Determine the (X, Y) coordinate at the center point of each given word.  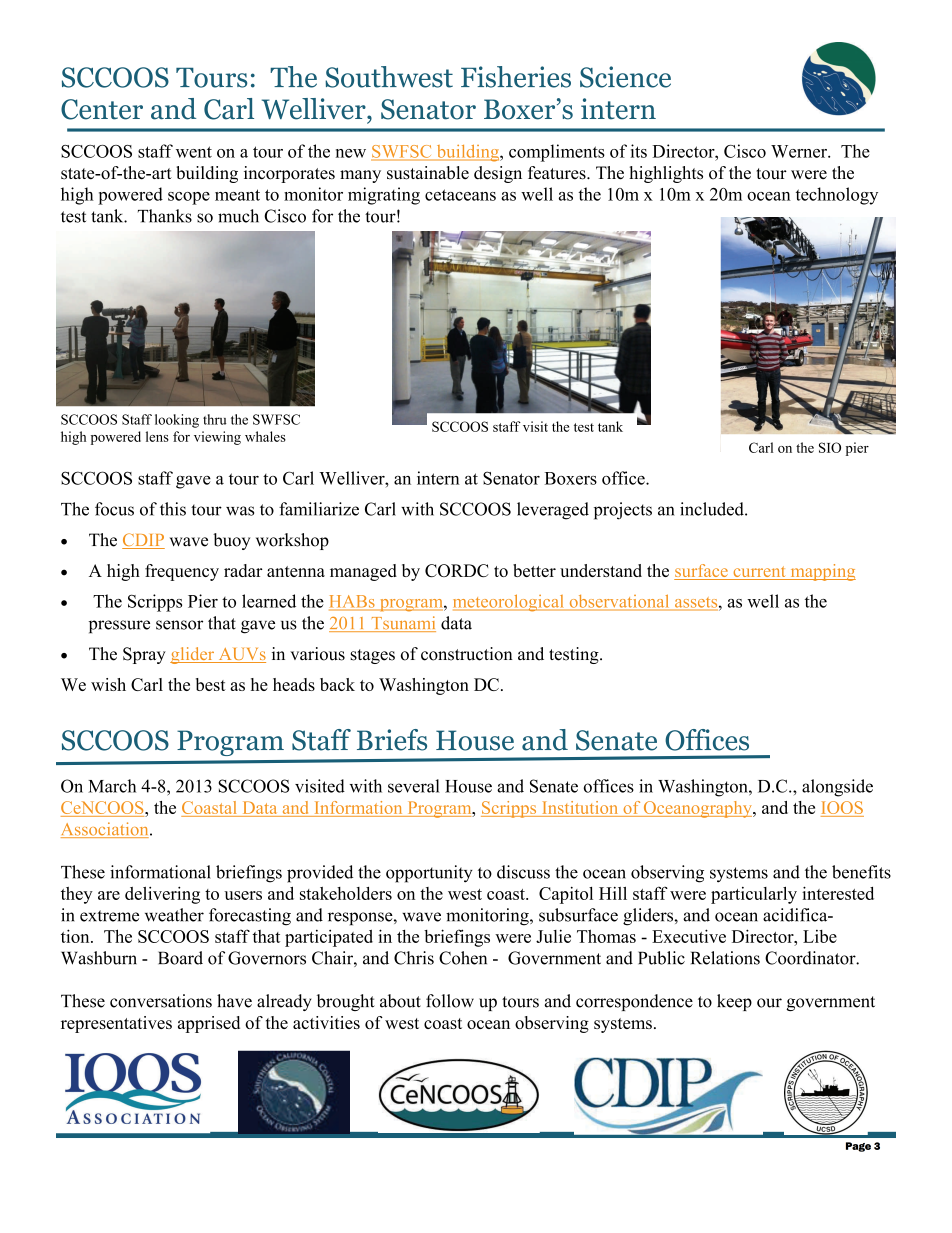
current (759, 573)
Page (858, 1147)
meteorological (509, 603)
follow (450, 1001)
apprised (209, 1024)
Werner (800, 151)
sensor (179, 625)
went (194, 152)
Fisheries (516, 77)
